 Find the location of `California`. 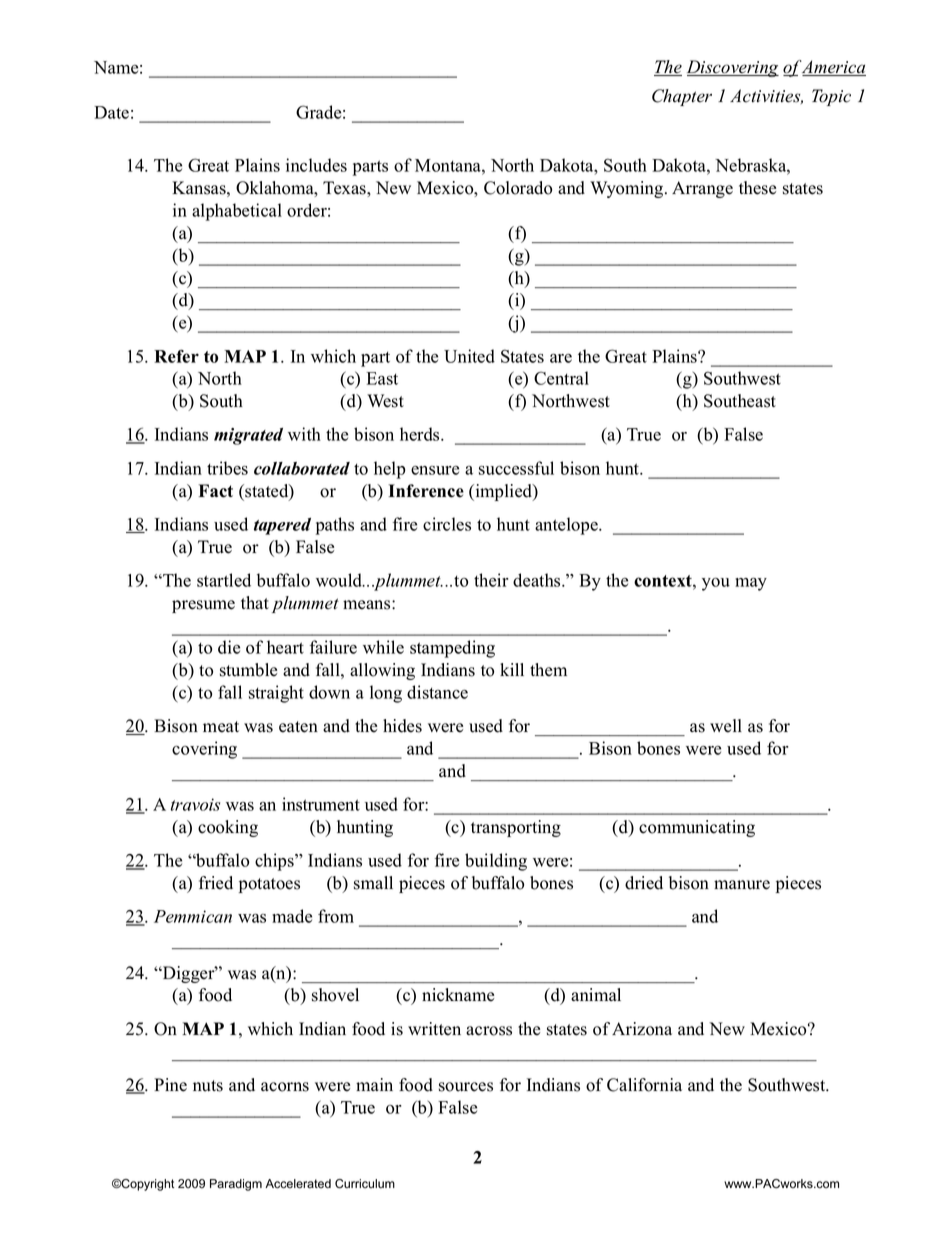

California is located at coordinates (644, 1085).
